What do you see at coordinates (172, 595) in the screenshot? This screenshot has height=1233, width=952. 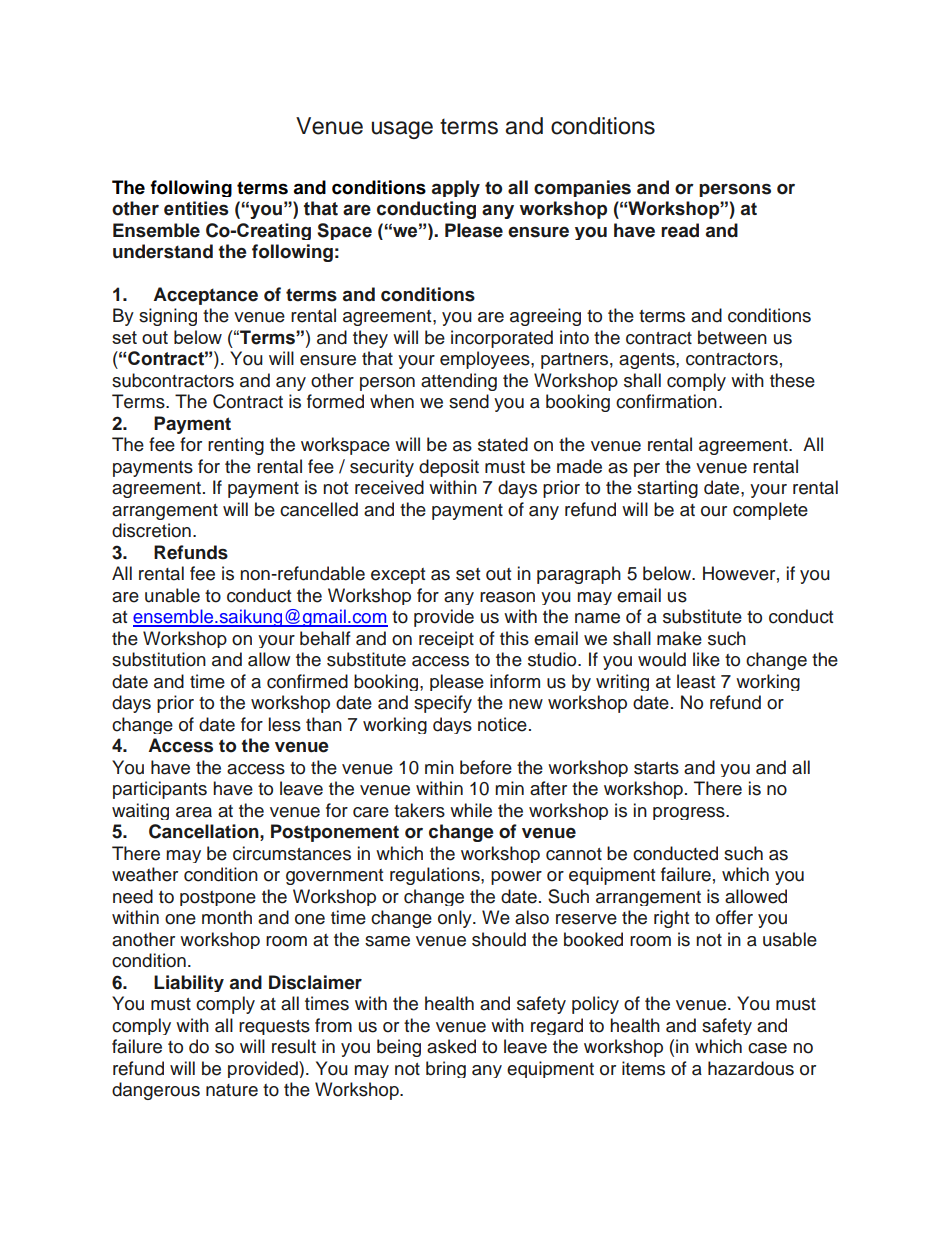 I see `unable` at bounding box center [172, 595].
